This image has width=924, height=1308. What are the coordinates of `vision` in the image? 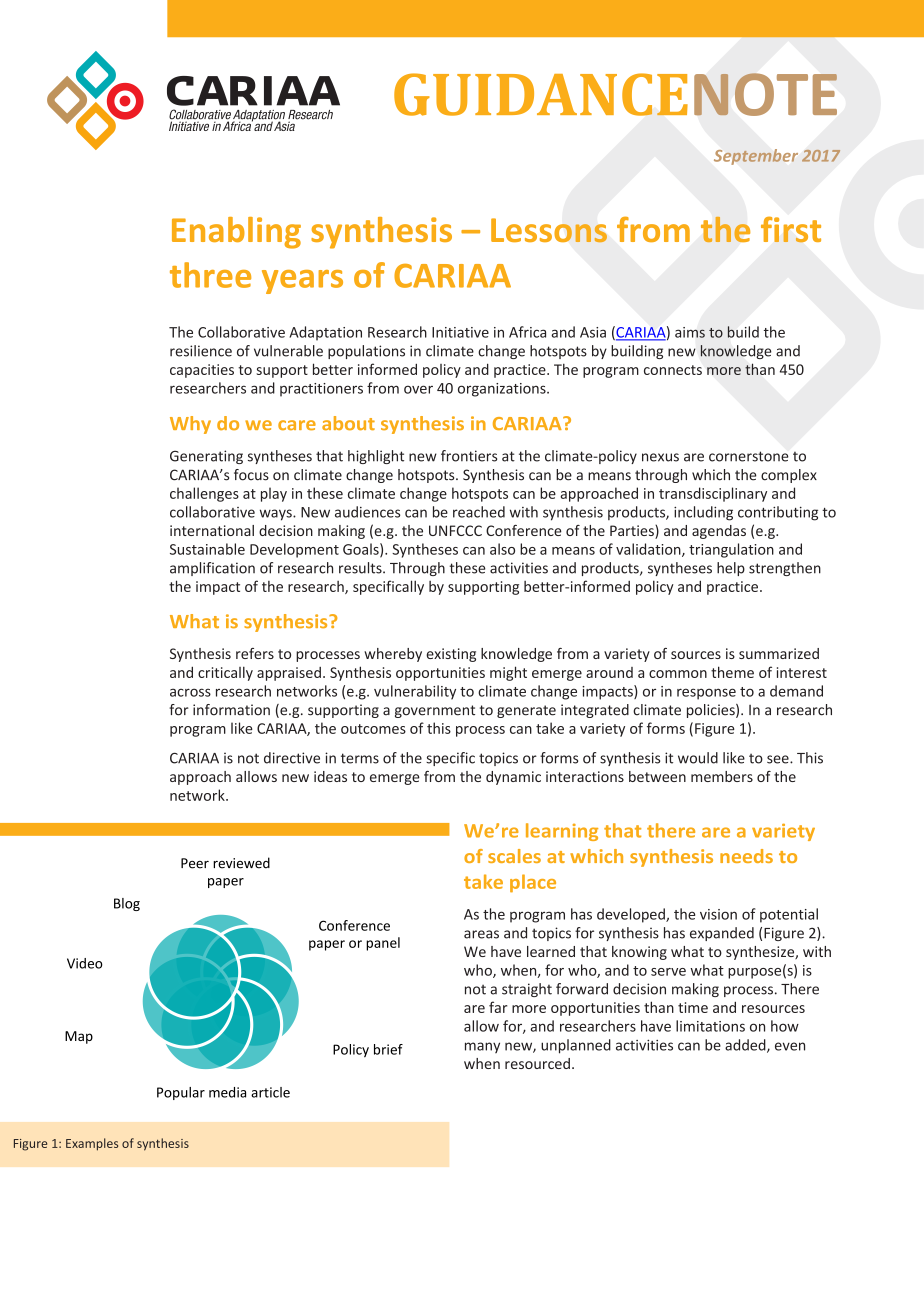 It's located at (718, 914).
